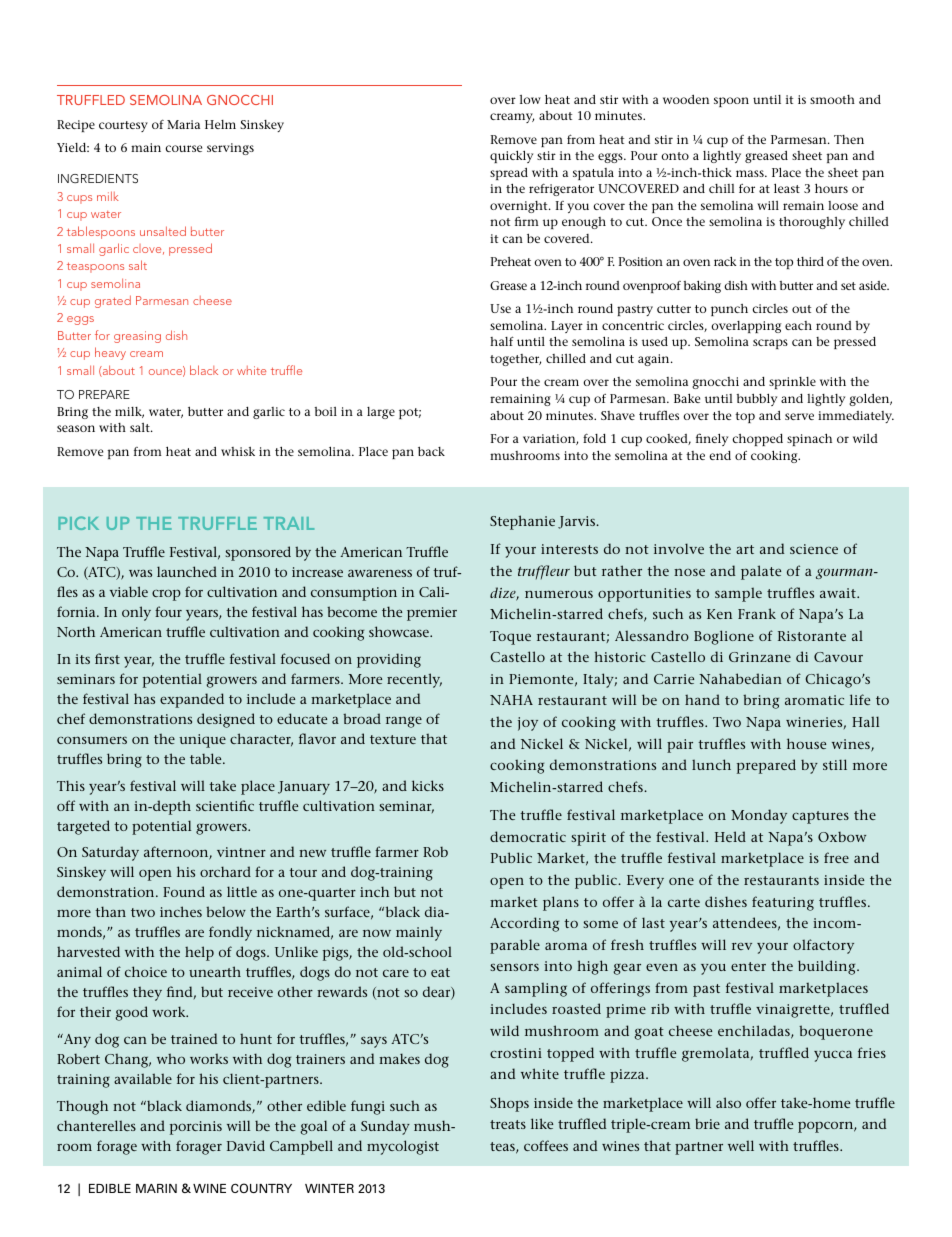  I want to click on Toque, so click(510, 638).
